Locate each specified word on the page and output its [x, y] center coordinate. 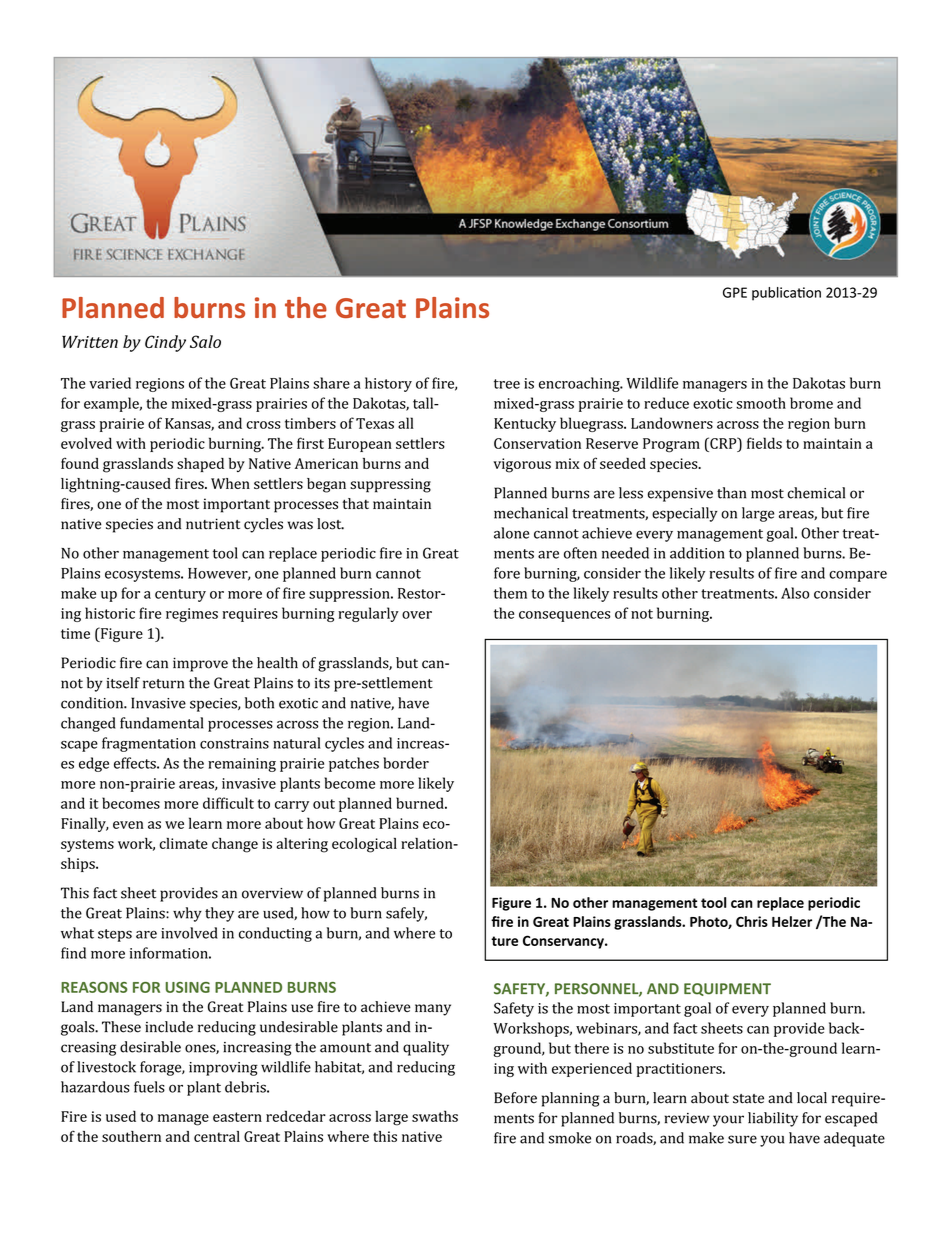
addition [697, 553]
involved [189, 933]
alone [511, 533]
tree [507, 384]
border [406, 763]
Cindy [165, 343]
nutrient [213, 524]
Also [795, 593]
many [433, 1010]
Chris [752, 921]
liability [773, 1119]
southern [131, 1136]
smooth [761, 403]
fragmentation [149, 744]
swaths [435, 1116]
